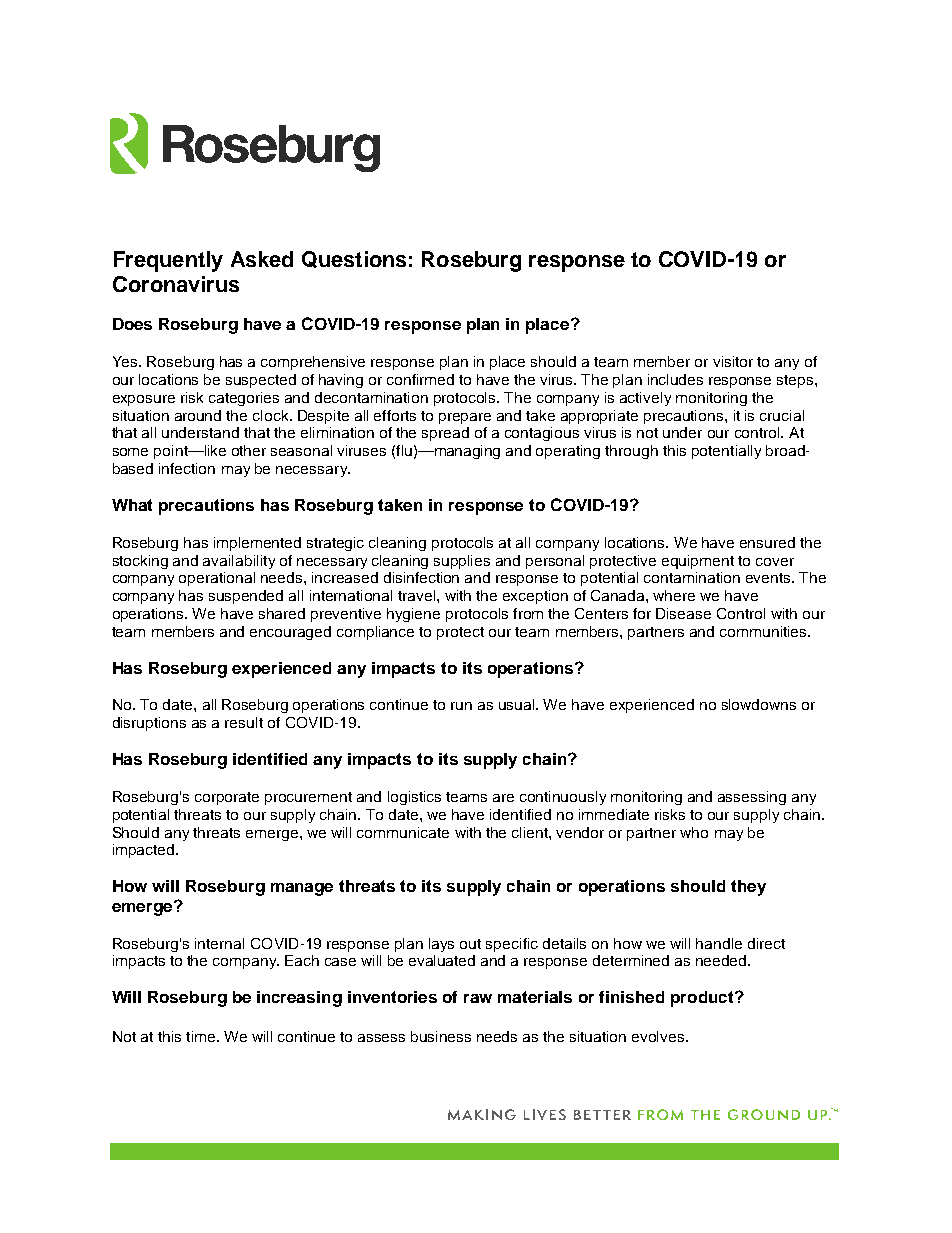 The height and width of the screenshot is (1233, 952). I want to click on visitor, so click(733, 361).
